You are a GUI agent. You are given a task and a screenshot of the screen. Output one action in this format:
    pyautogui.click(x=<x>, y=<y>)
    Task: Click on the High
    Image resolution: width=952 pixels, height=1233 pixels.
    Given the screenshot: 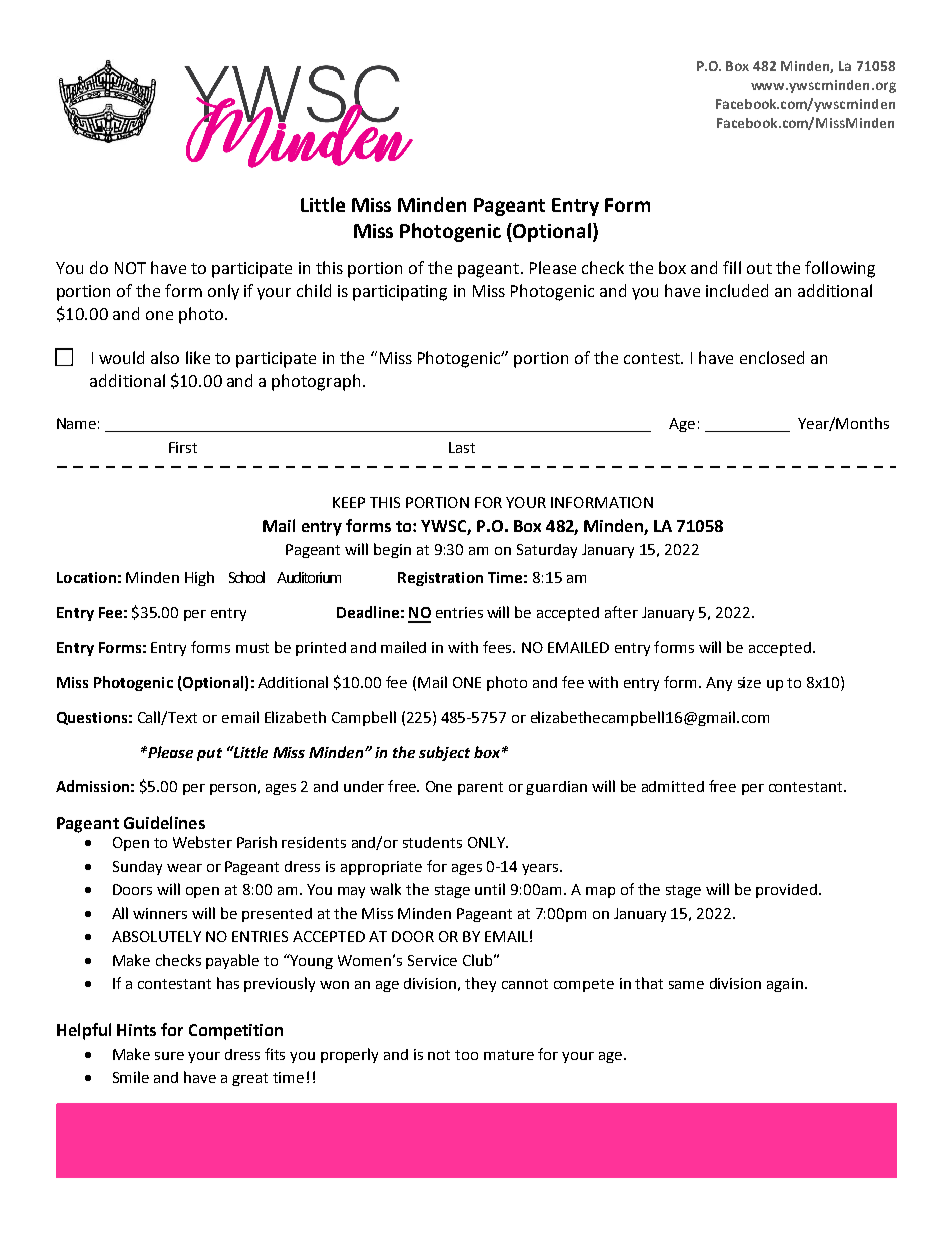 What is the action you would take?
    pyautogui.click(x=199, y=578)
